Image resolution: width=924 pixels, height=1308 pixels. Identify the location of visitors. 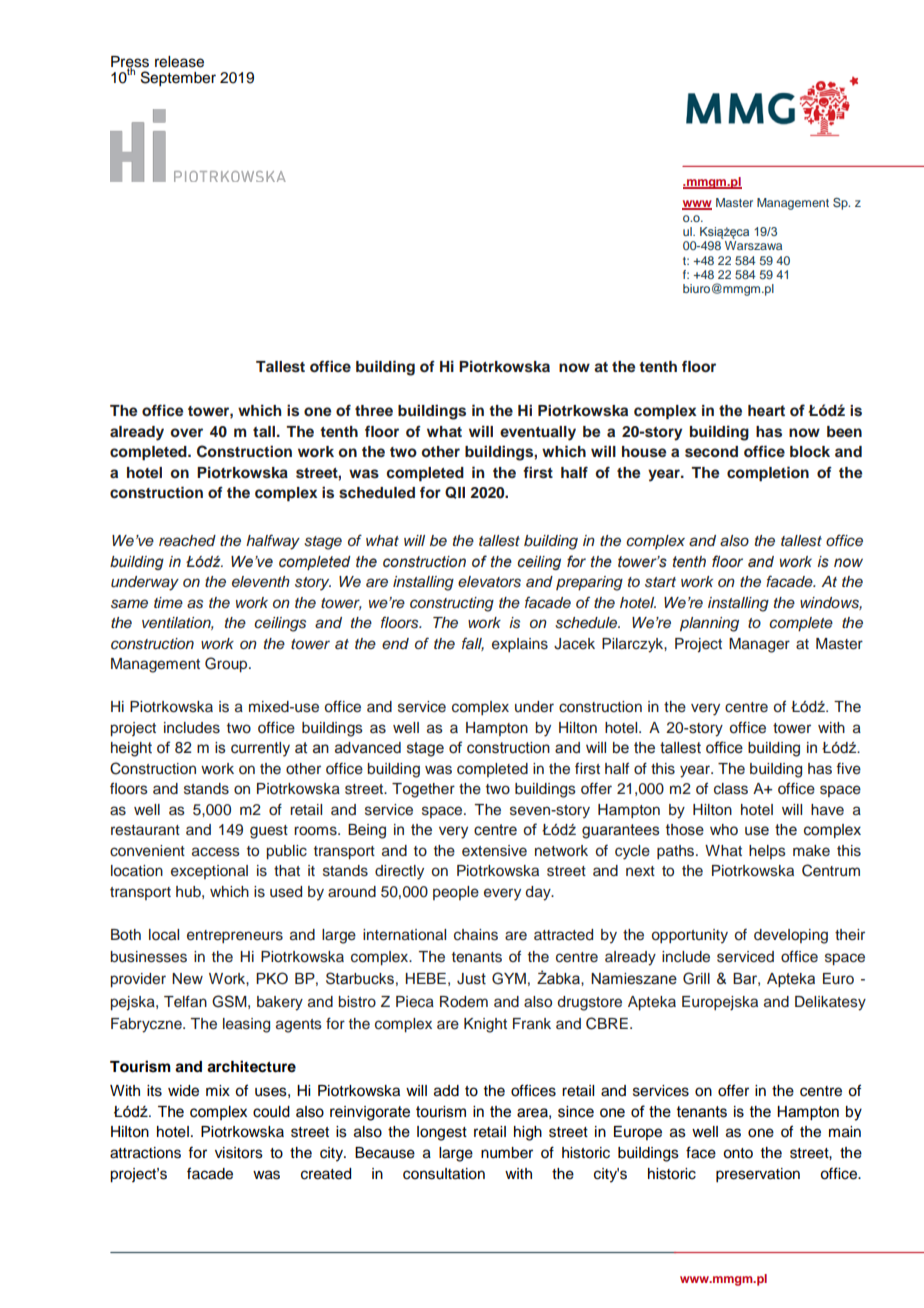
(239, 1153).
